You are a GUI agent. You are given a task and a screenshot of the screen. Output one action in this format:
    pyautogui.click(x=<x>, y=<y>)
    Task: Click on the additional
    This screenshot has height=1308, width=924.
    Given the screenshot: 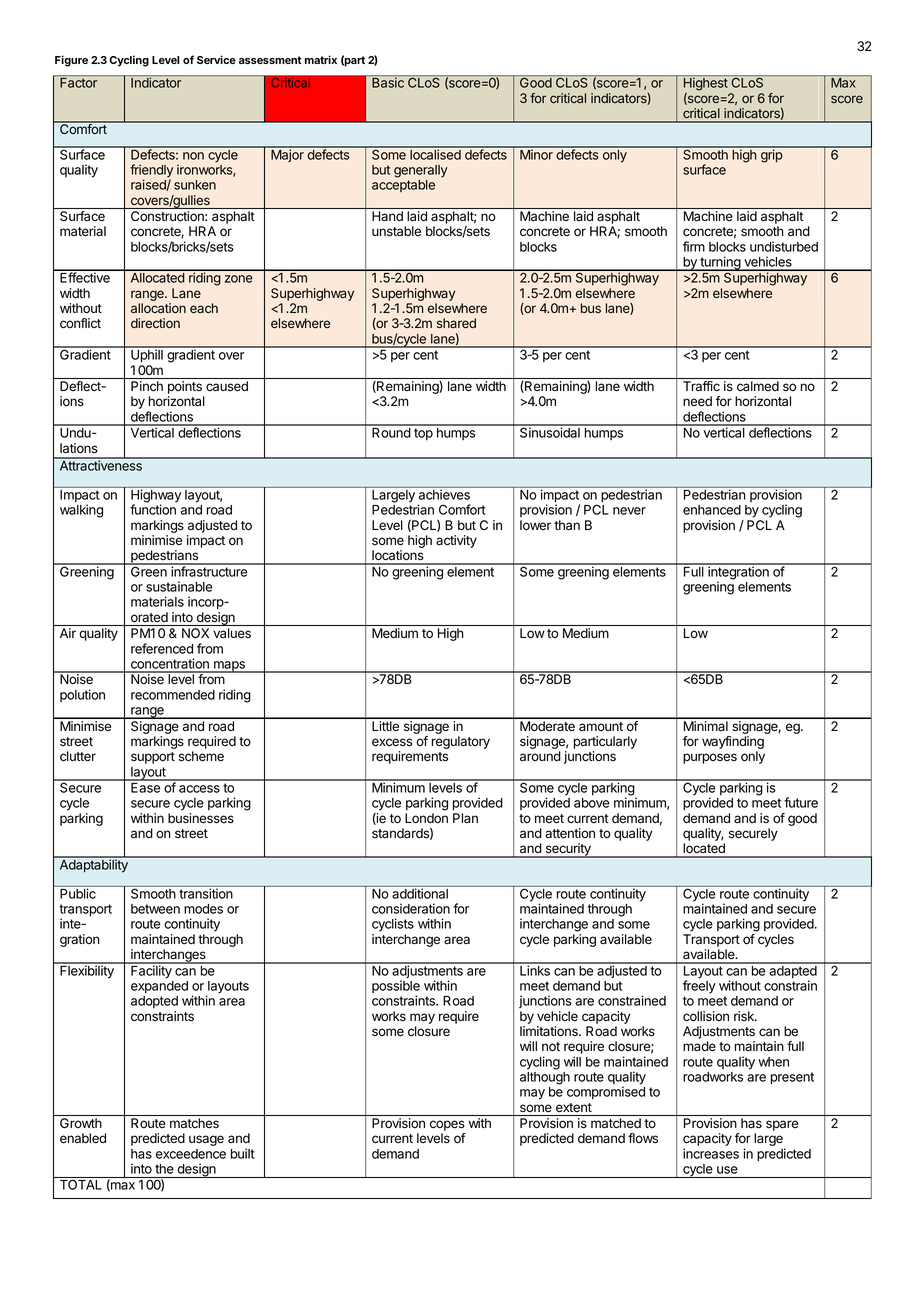 What is the action you would take?
    pyautogui.click(x=420, y=893)
